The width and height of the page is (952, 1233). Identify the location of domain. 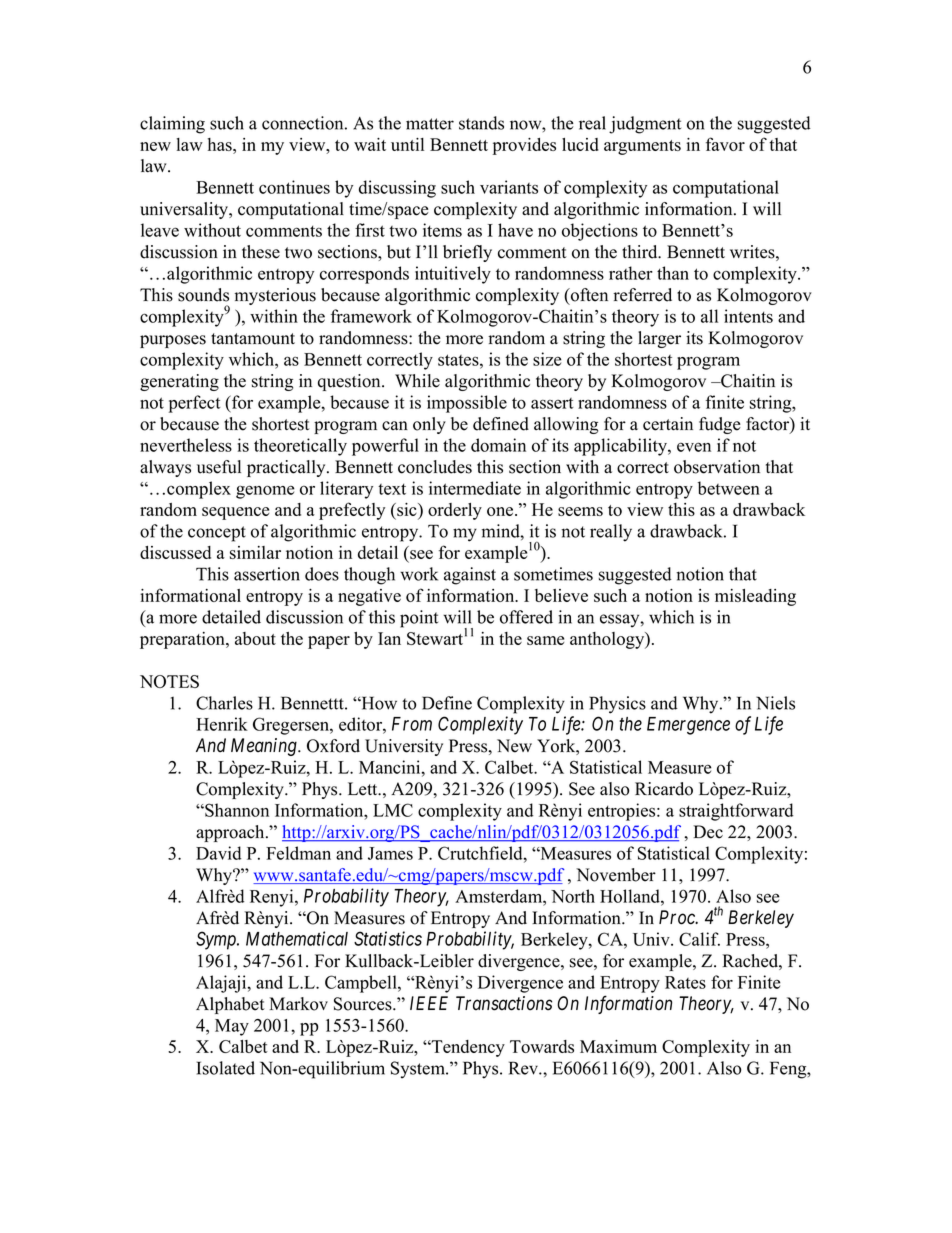
(498, 445).
